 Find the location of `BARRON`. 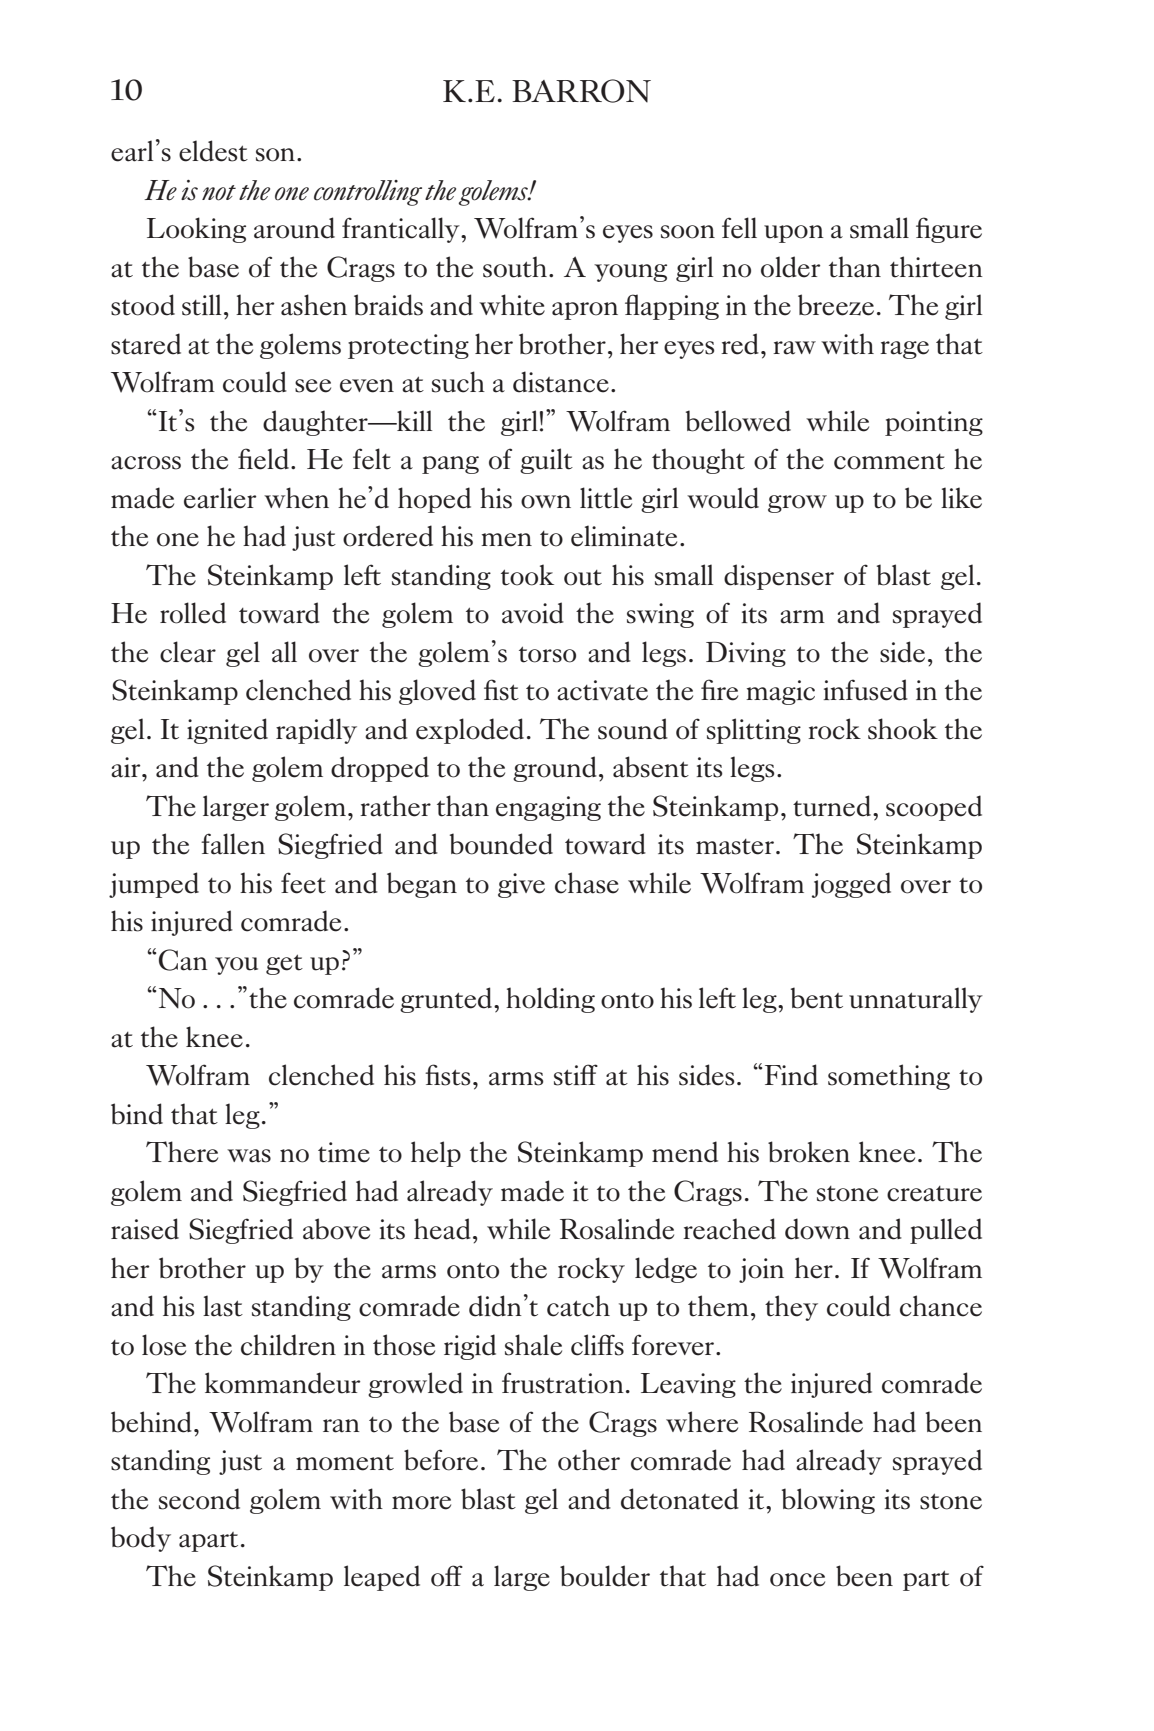

BARRON is located at coordinates (581, 91).
